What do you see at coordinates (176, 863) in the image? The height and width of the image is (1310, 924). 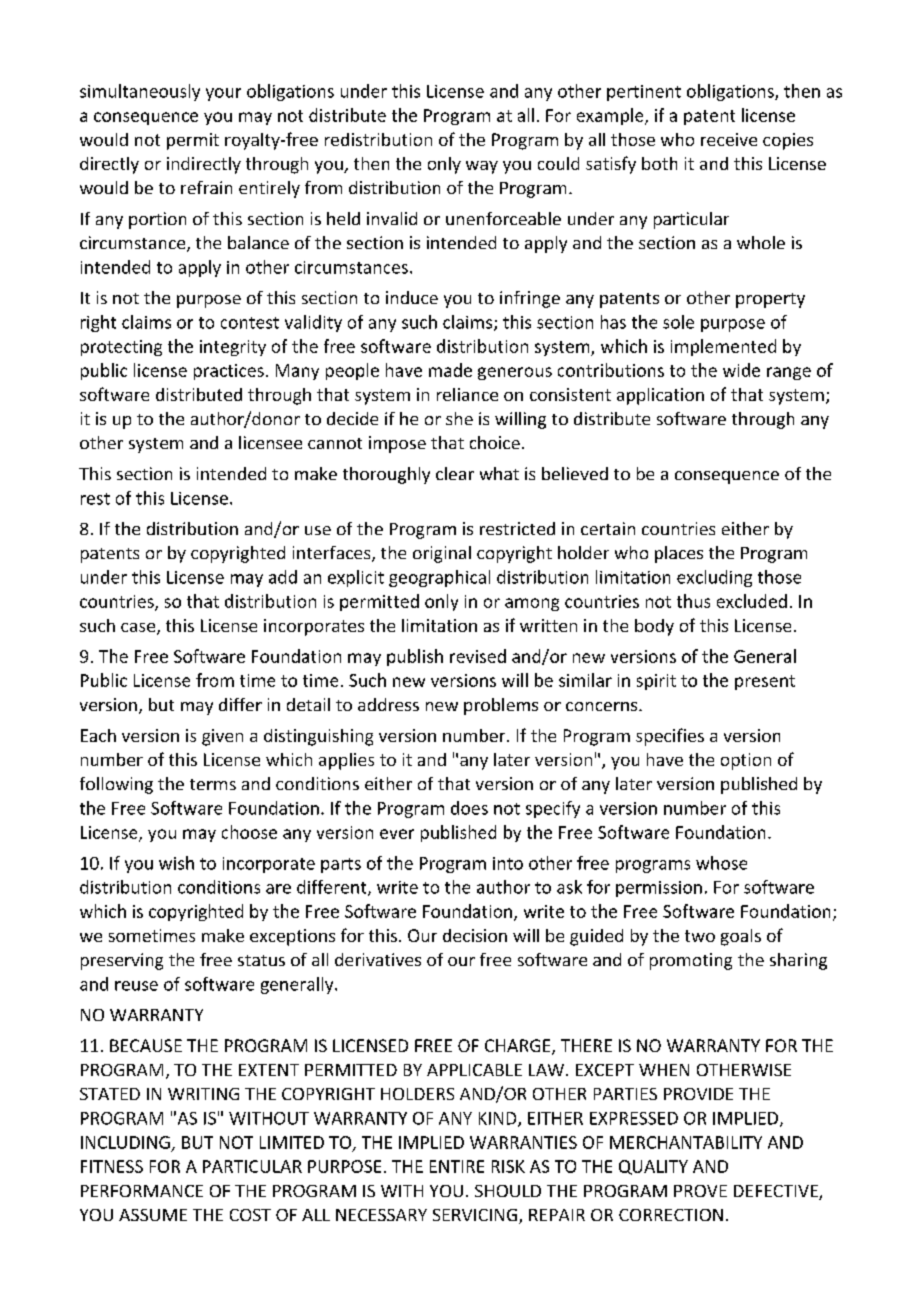 I see `wish` at bounding box center [176, 863].
